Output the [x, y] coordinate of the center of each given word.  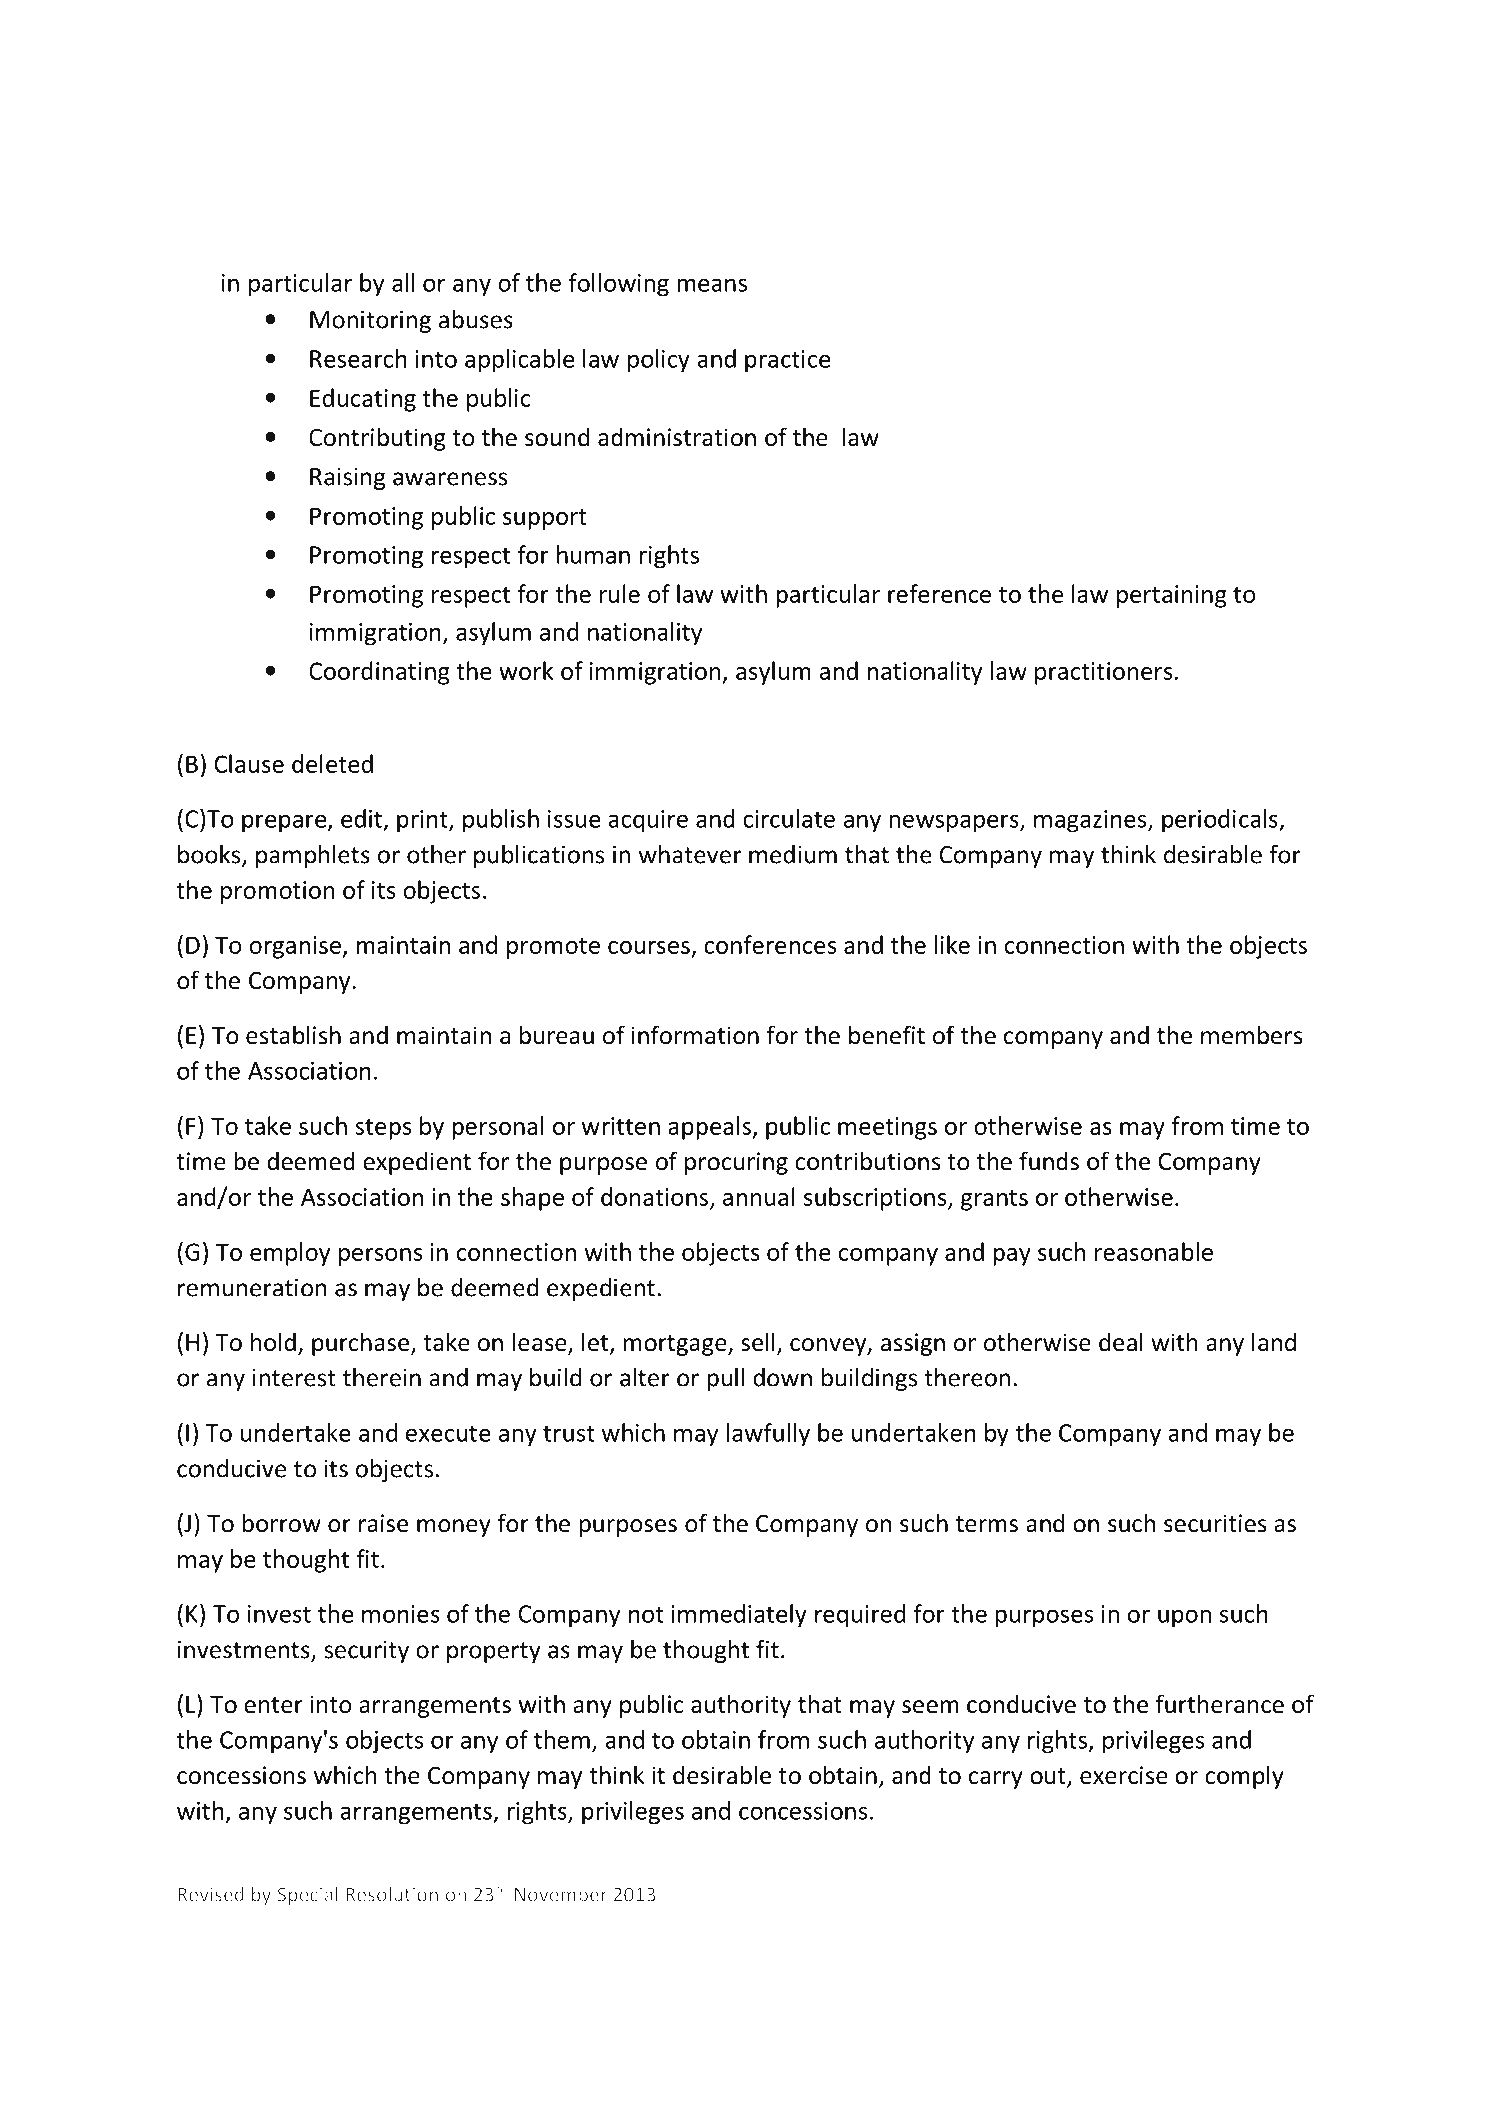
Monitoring [370, 321]
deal [1121, 1342]
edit [361, 818]
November [561, 1894]
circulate [789, 818]
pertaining [1172, 596]
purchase [362, 1344]
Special [307, 1896]
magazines [1091, 821]
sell [758, 1342]
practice [787, 361]
